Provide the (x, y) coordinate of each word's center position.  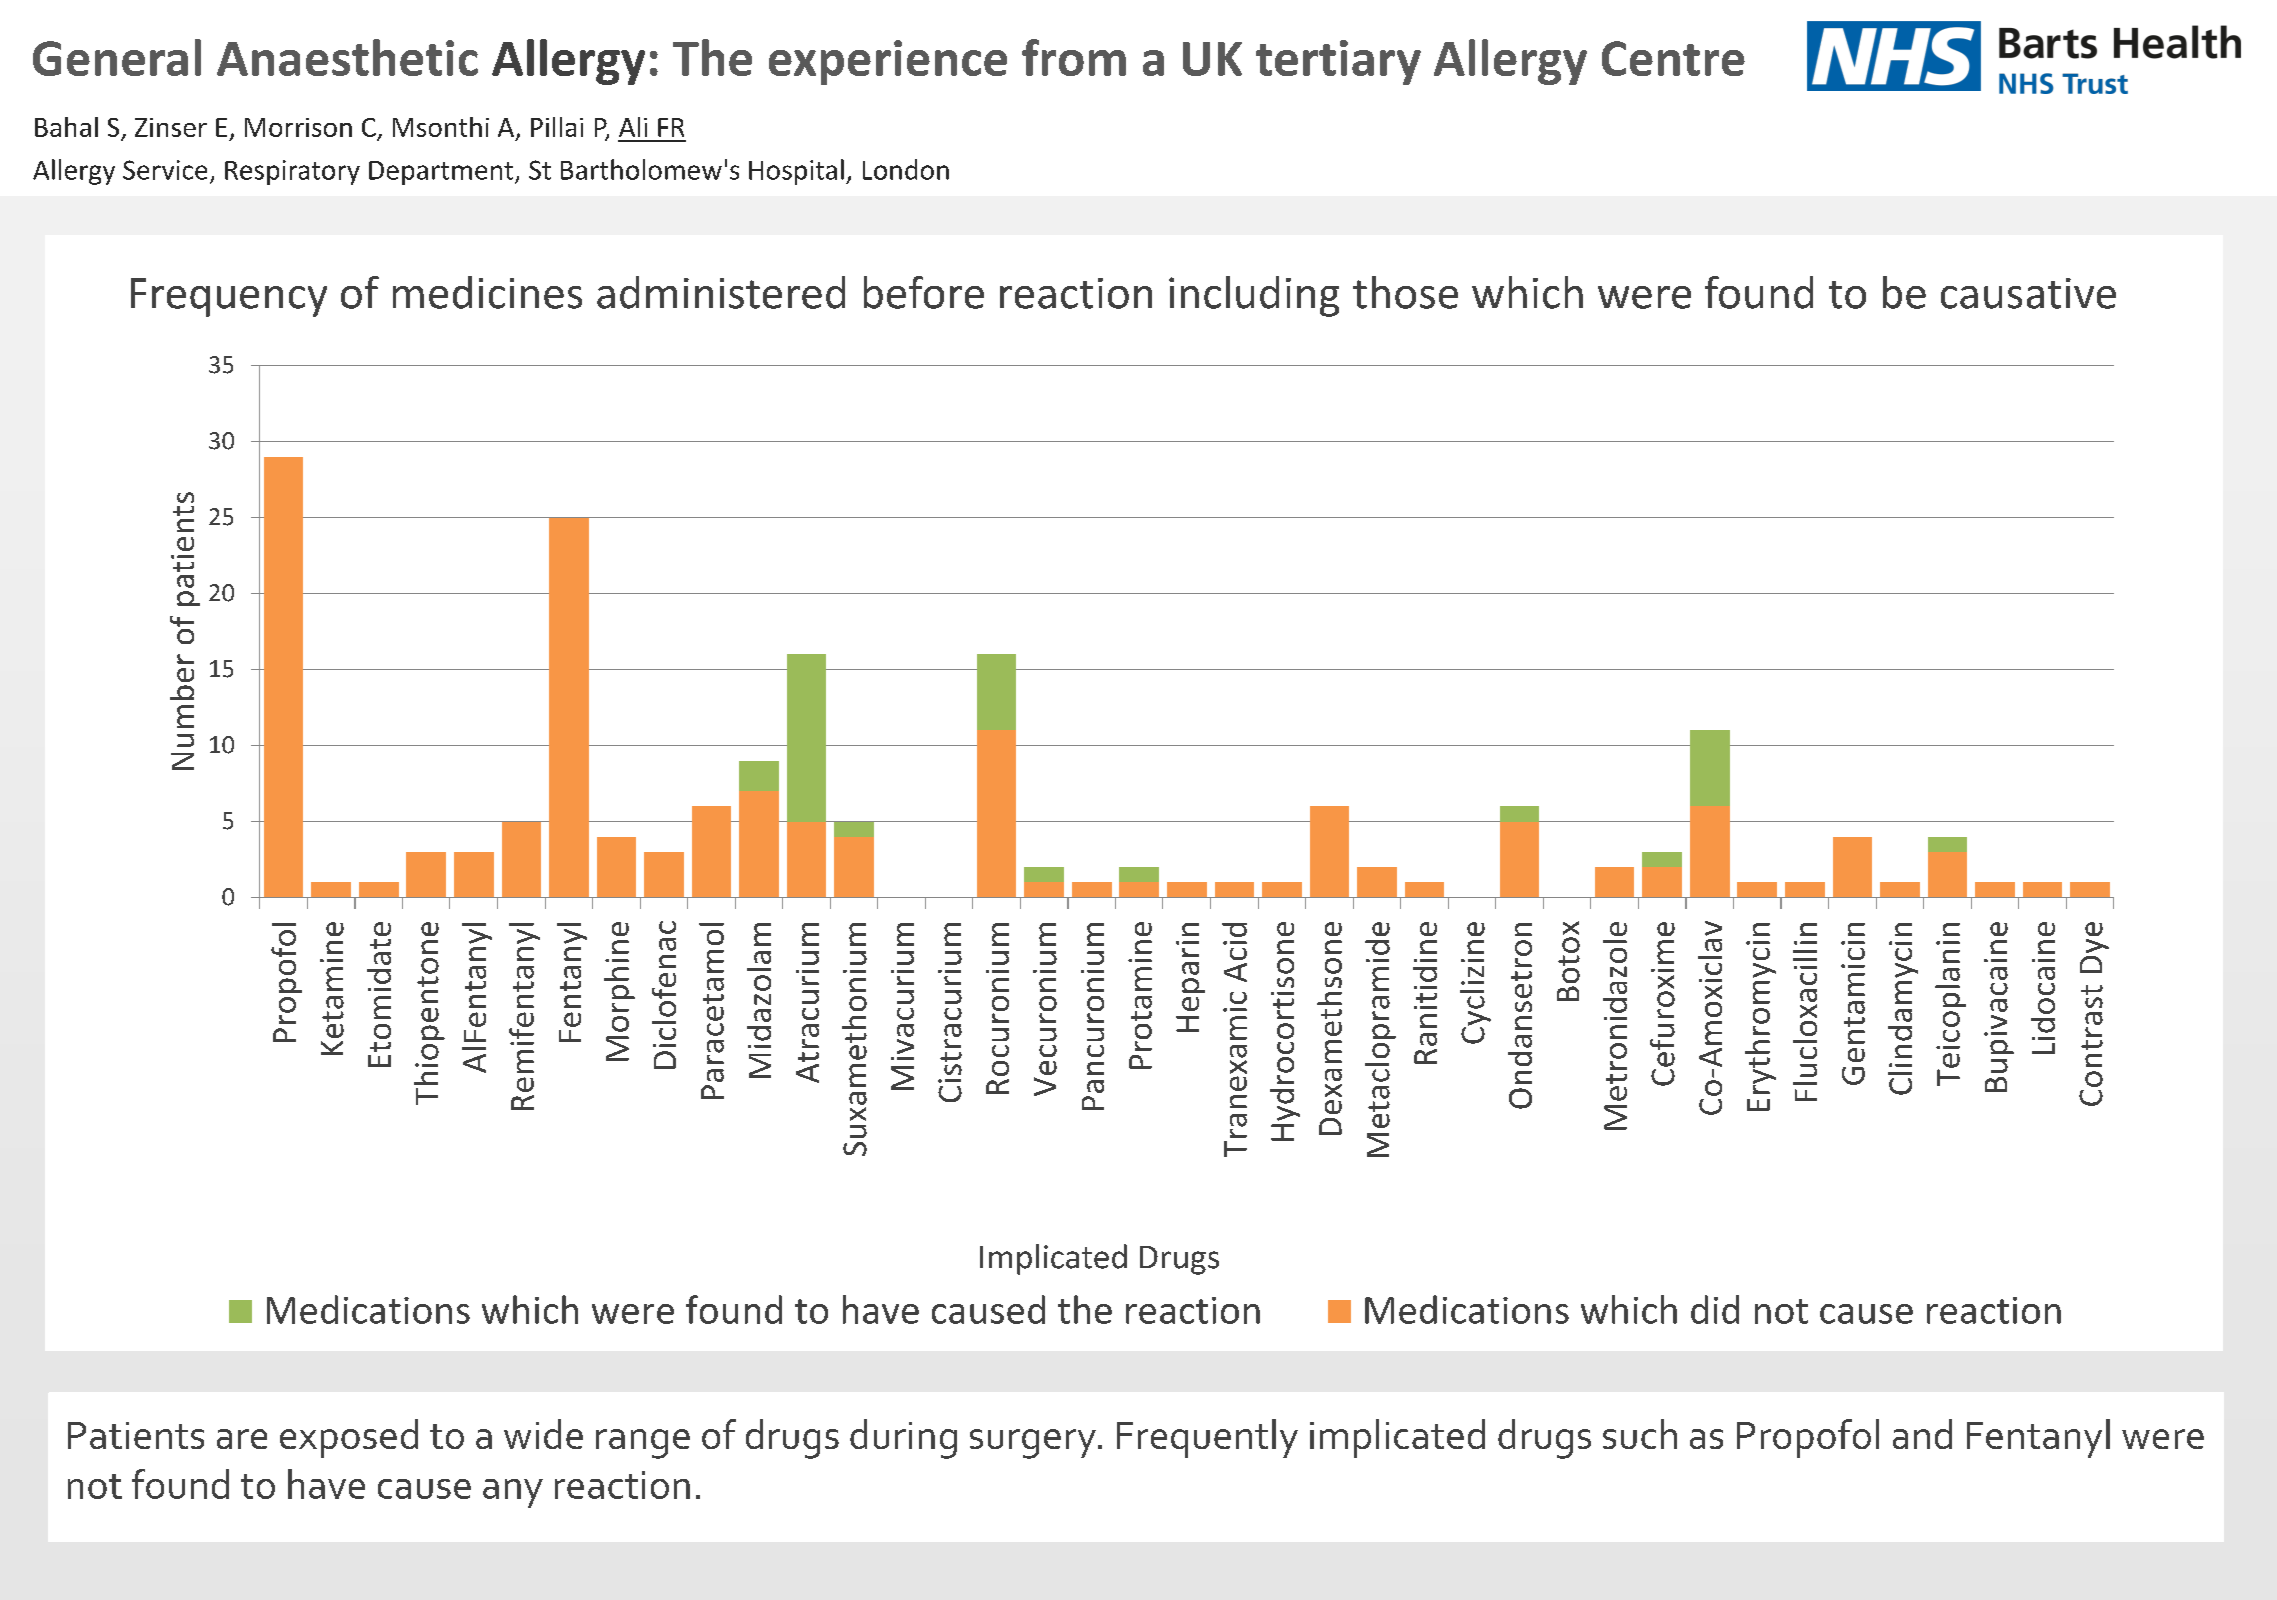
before (924, 292)
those (1405, 292)
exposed (349, 1438)
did (1715, 1309)
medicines (487, 292)
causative (2028, 293)
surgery (1033, 1444)
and (1922, 1434)
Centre (1673, 58)
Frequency (229, 297)
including (1254, 296)
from (1074, 57)
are (242, 1439)
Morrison (298, 127)
